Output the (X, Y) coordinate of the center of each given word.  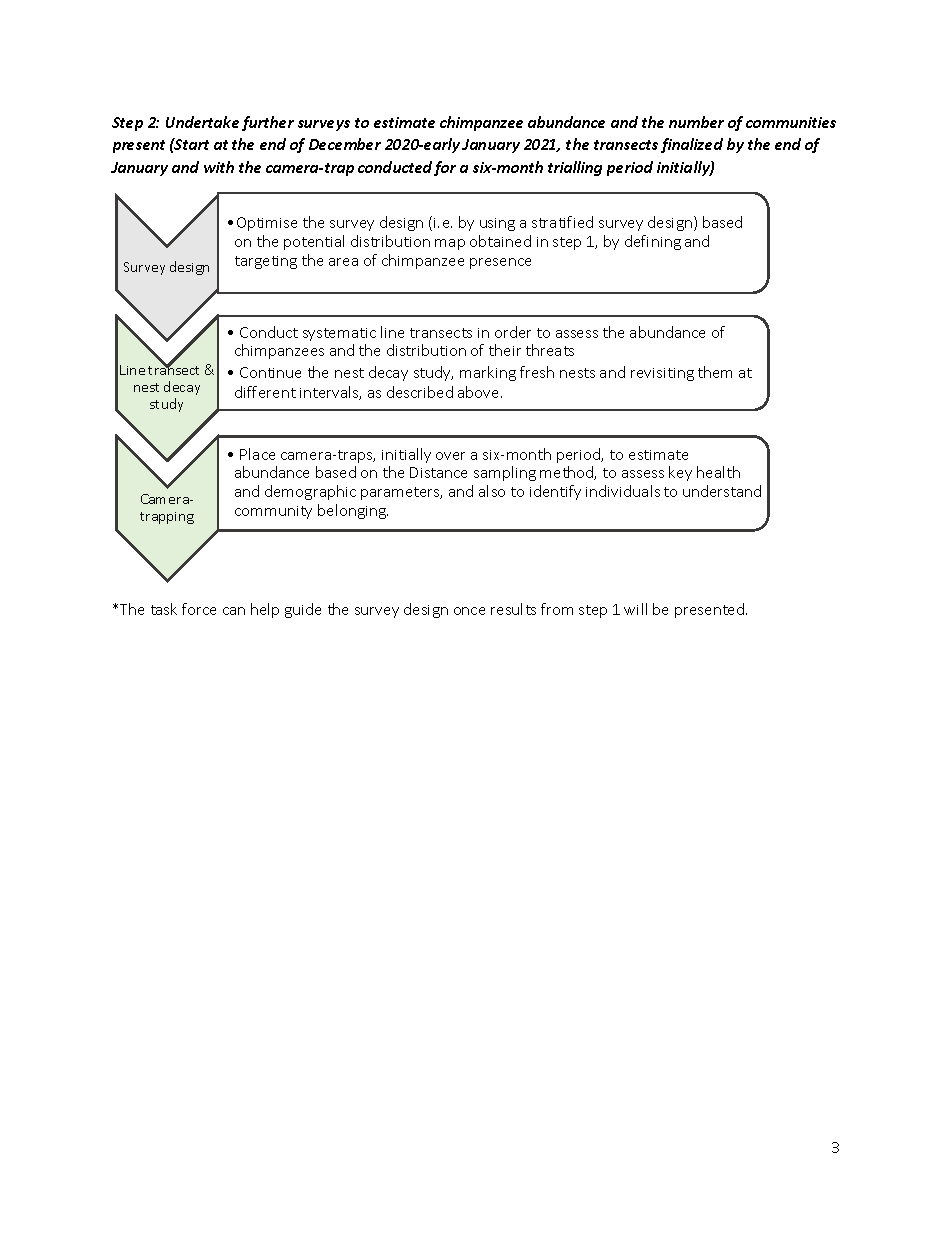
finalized (692, 145)
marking (488, 373)
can (234, 611)
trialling (575, 168)
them (715, 372)
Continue (270, 372)
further (268, 123)
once (469, 611)
